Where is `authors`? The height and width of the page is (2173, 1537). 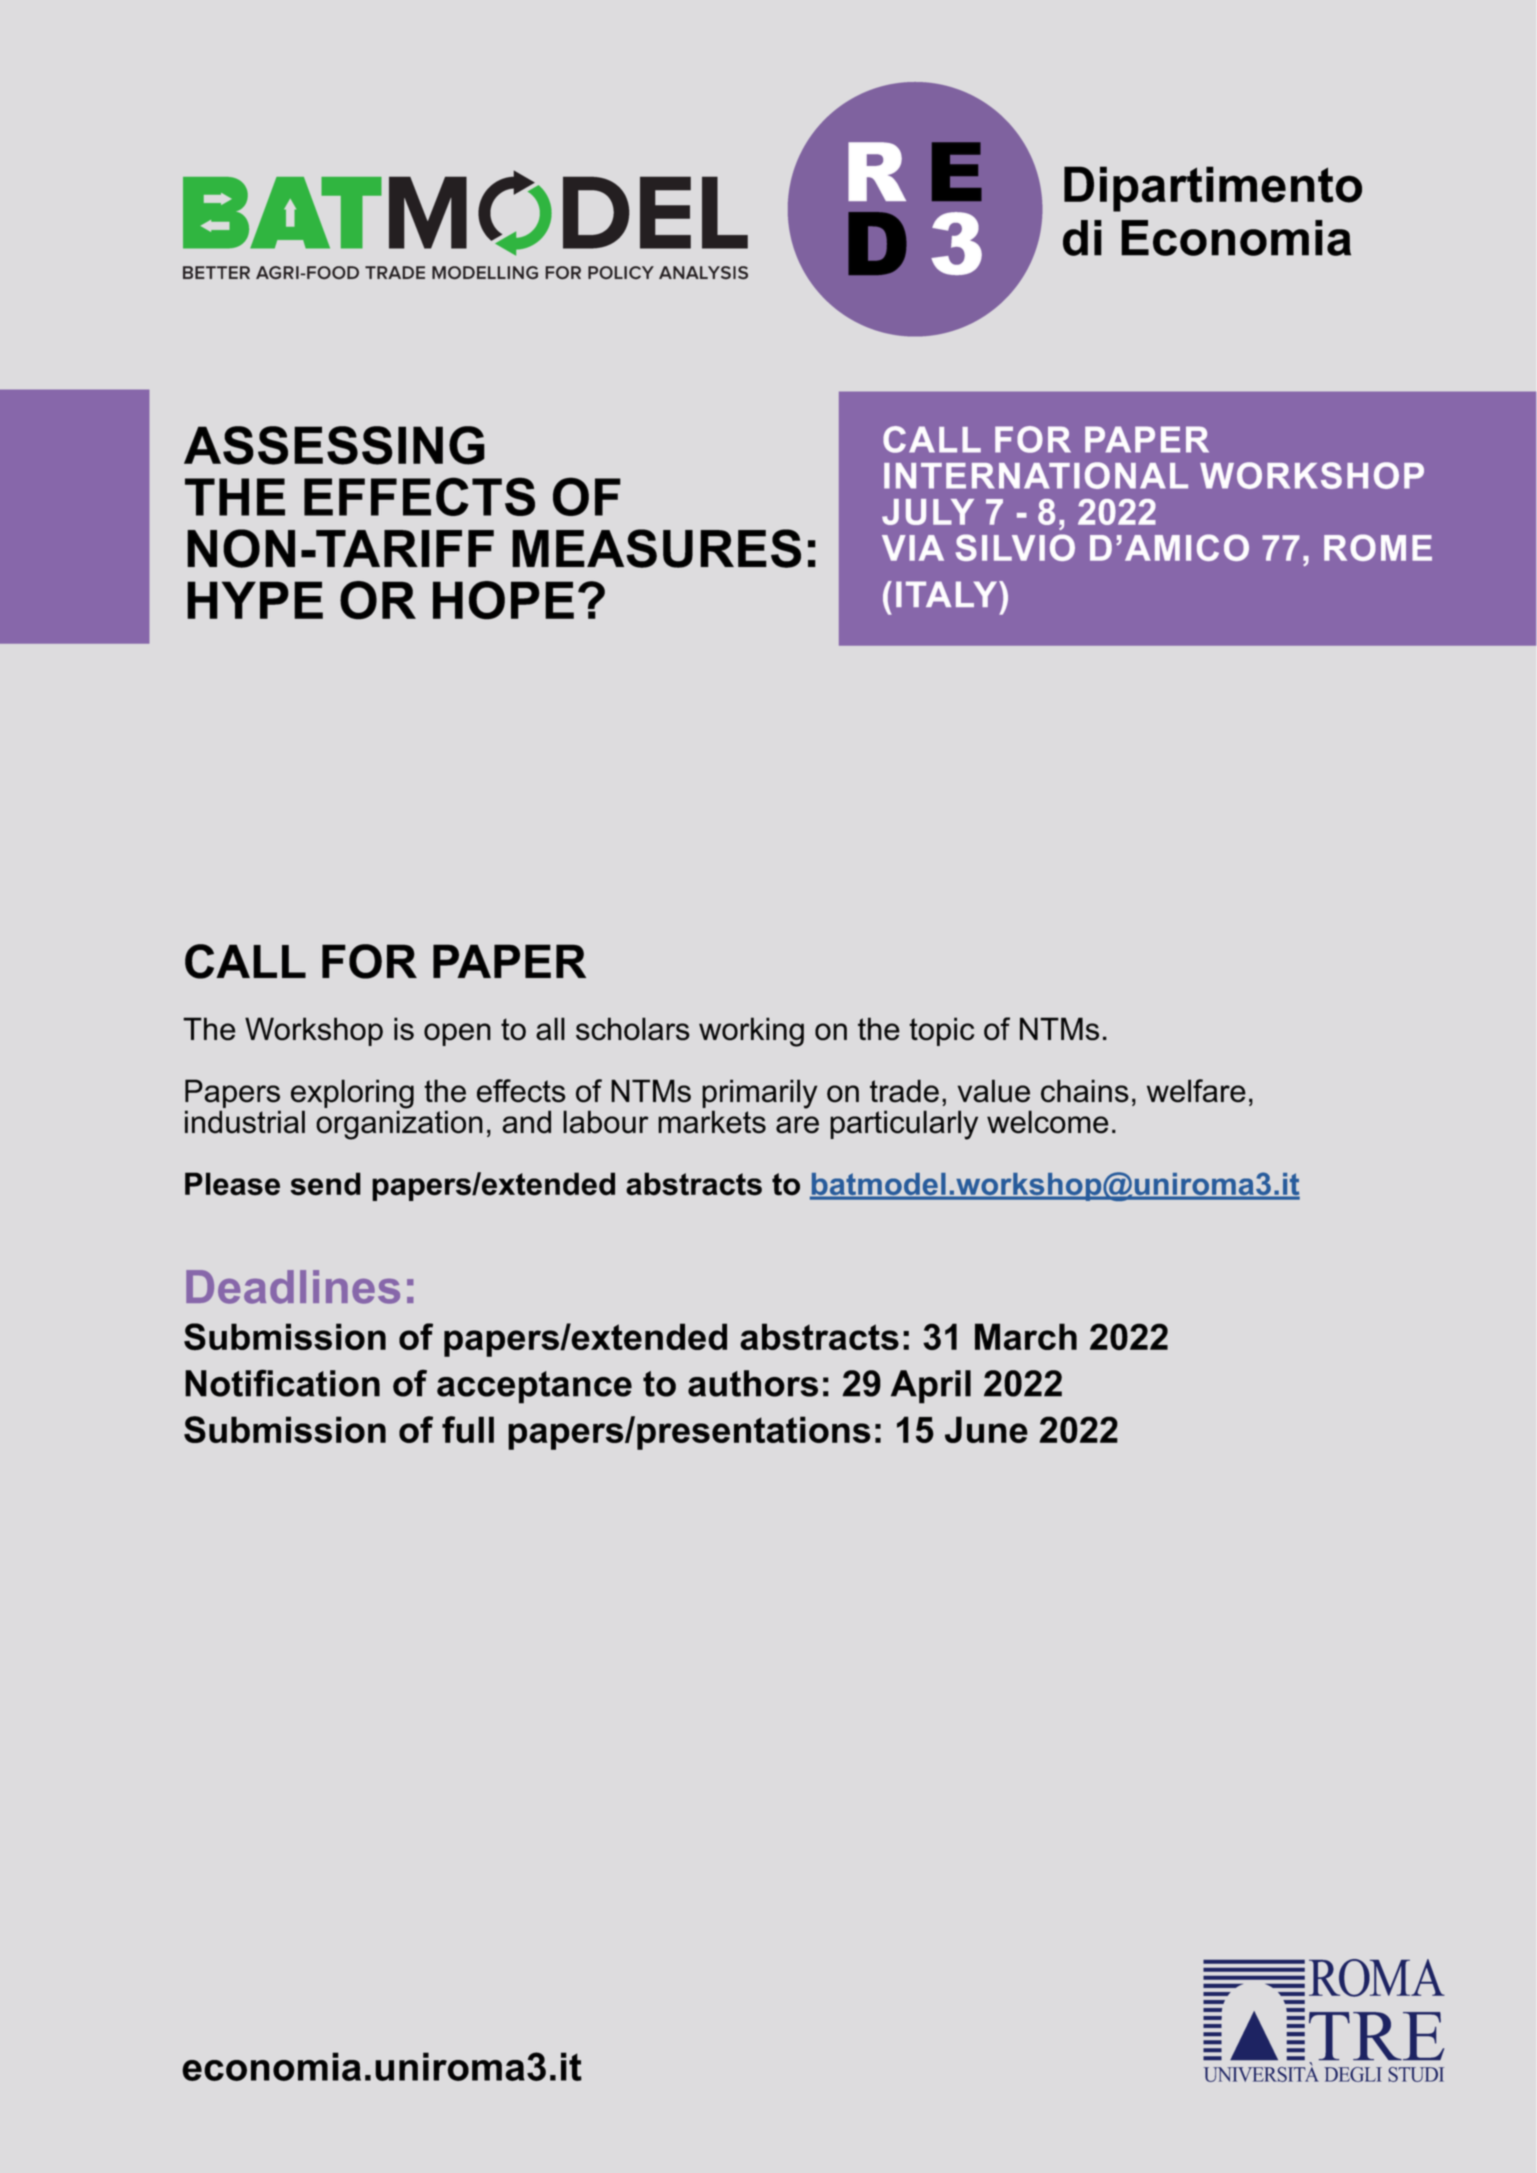
authors is located at coordinates (753, 1383).
